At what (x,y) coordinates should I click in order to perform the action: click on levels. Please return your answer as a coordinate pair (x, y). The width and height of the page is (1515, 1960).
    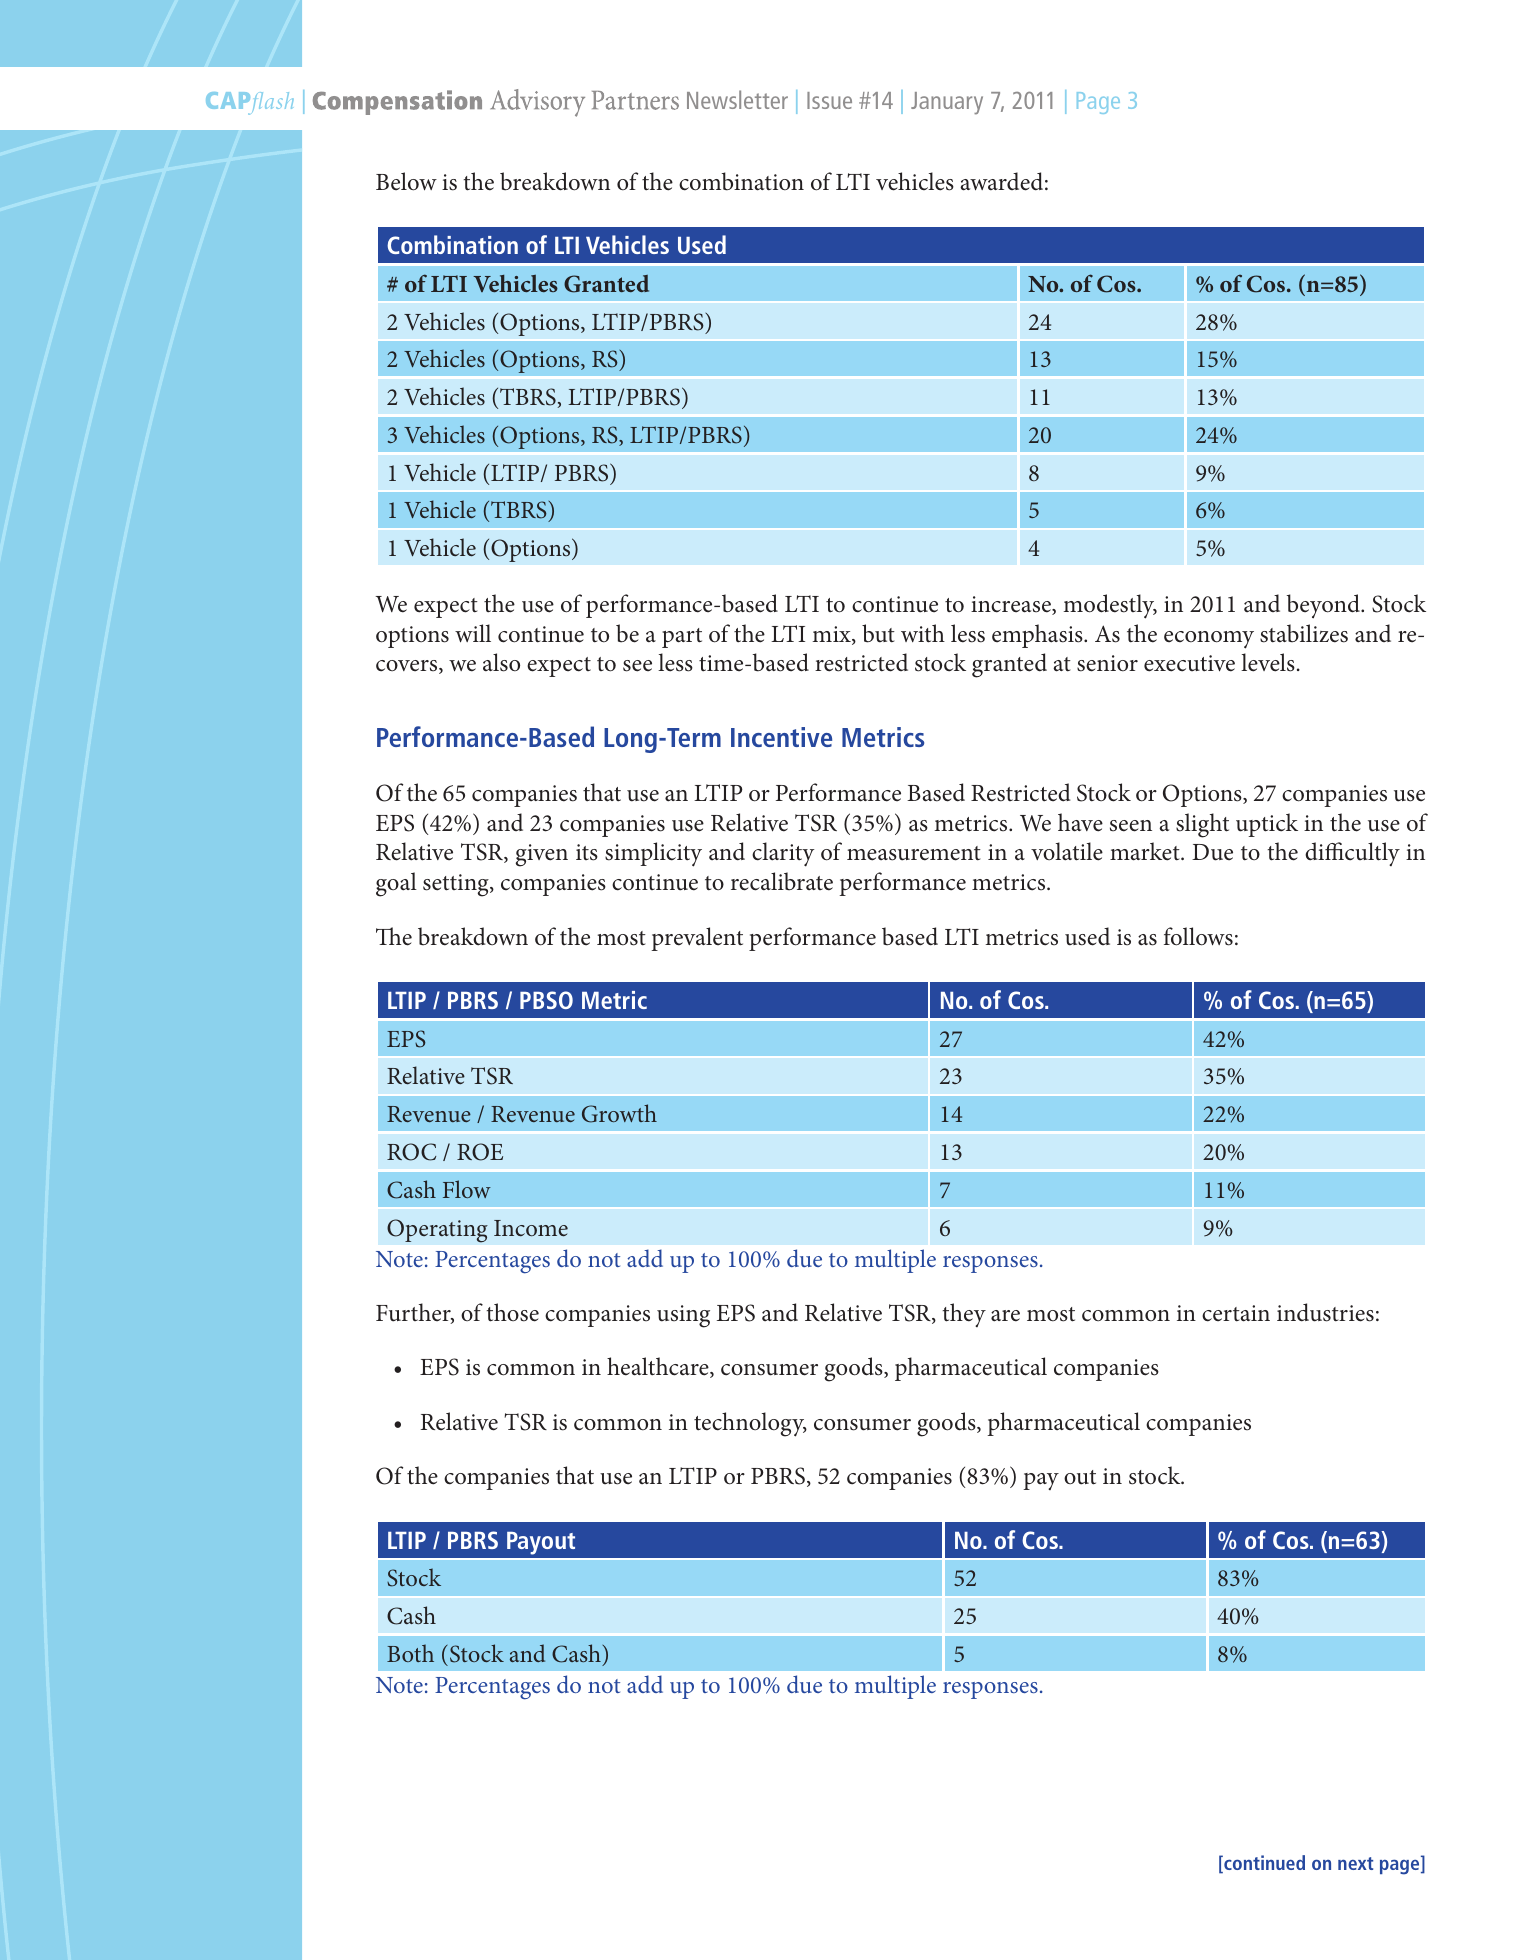
    Looking at the image, I should click on (1268, 662).
